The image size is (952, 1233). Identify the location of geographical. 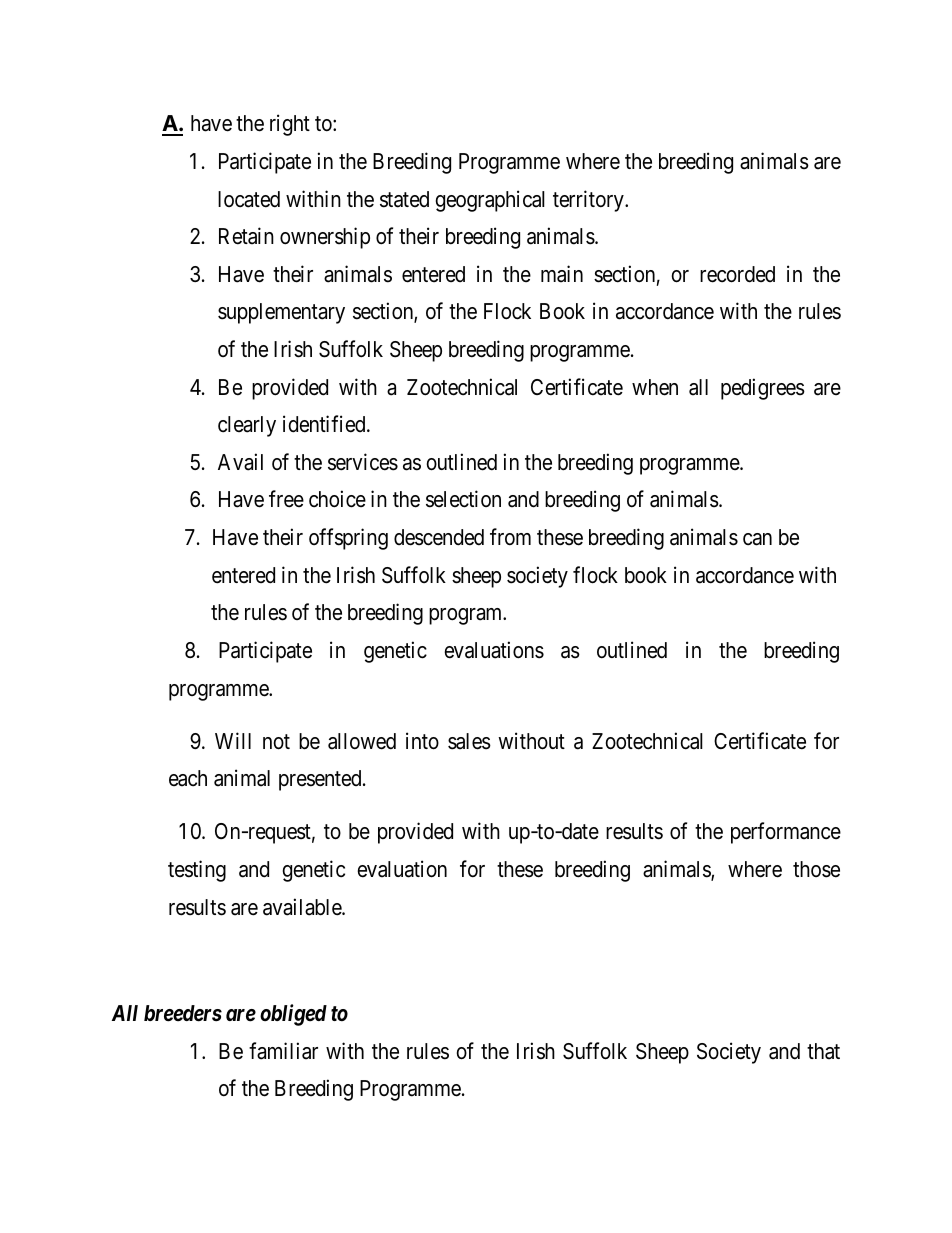
(490, 201).
